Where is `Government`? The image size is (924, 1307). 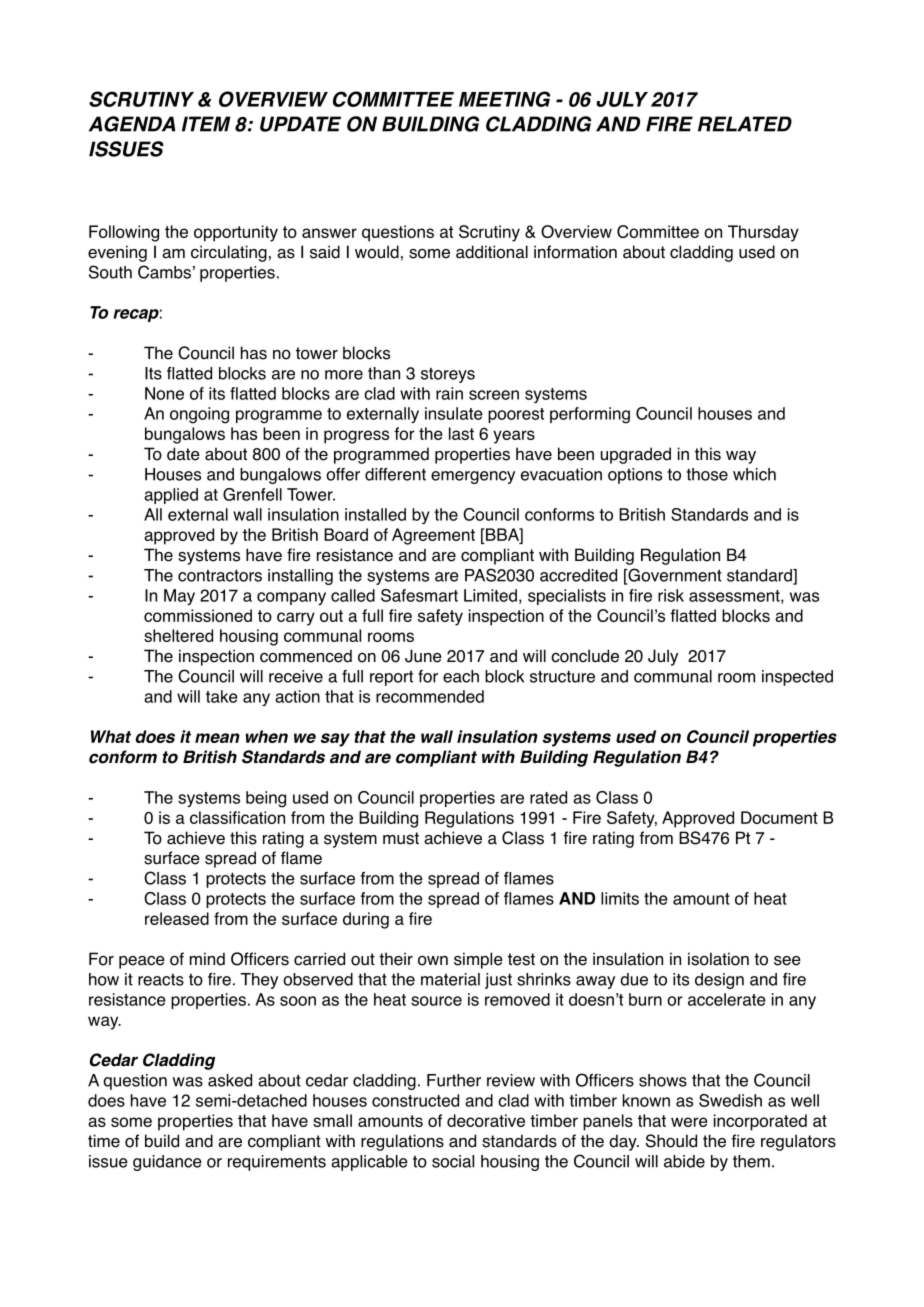 Government is located at coordinates (674, 576).
